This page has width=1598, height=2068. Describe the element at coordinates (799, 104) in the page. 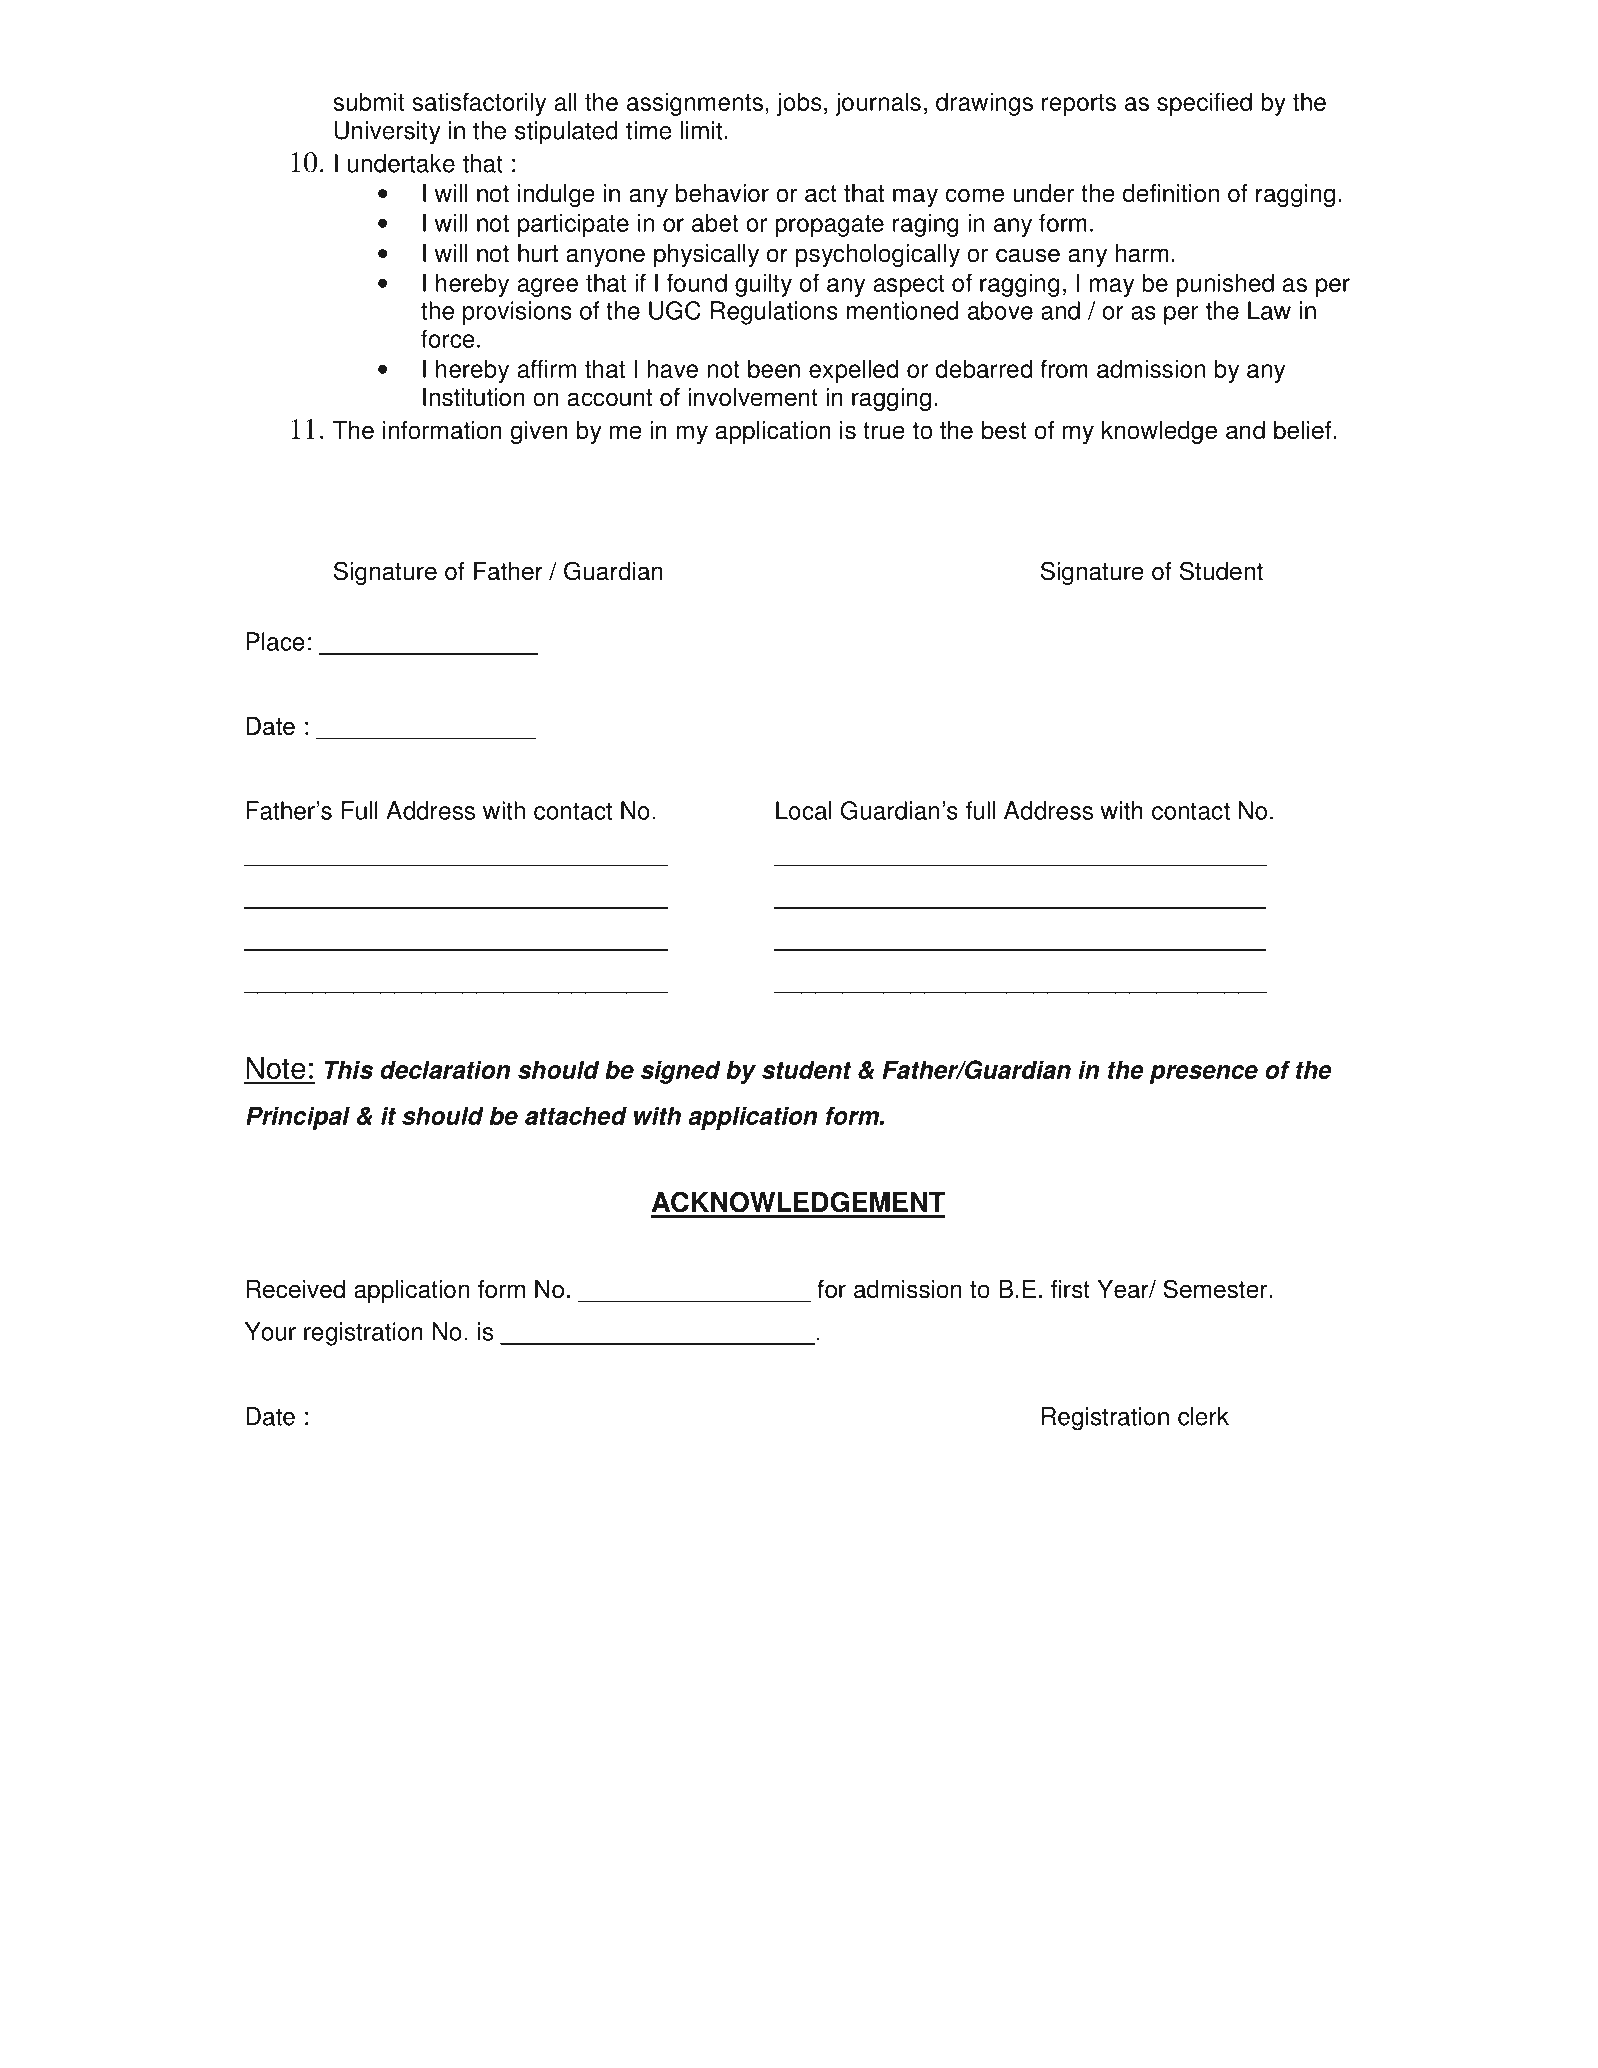

I see `jobs` at that location.
